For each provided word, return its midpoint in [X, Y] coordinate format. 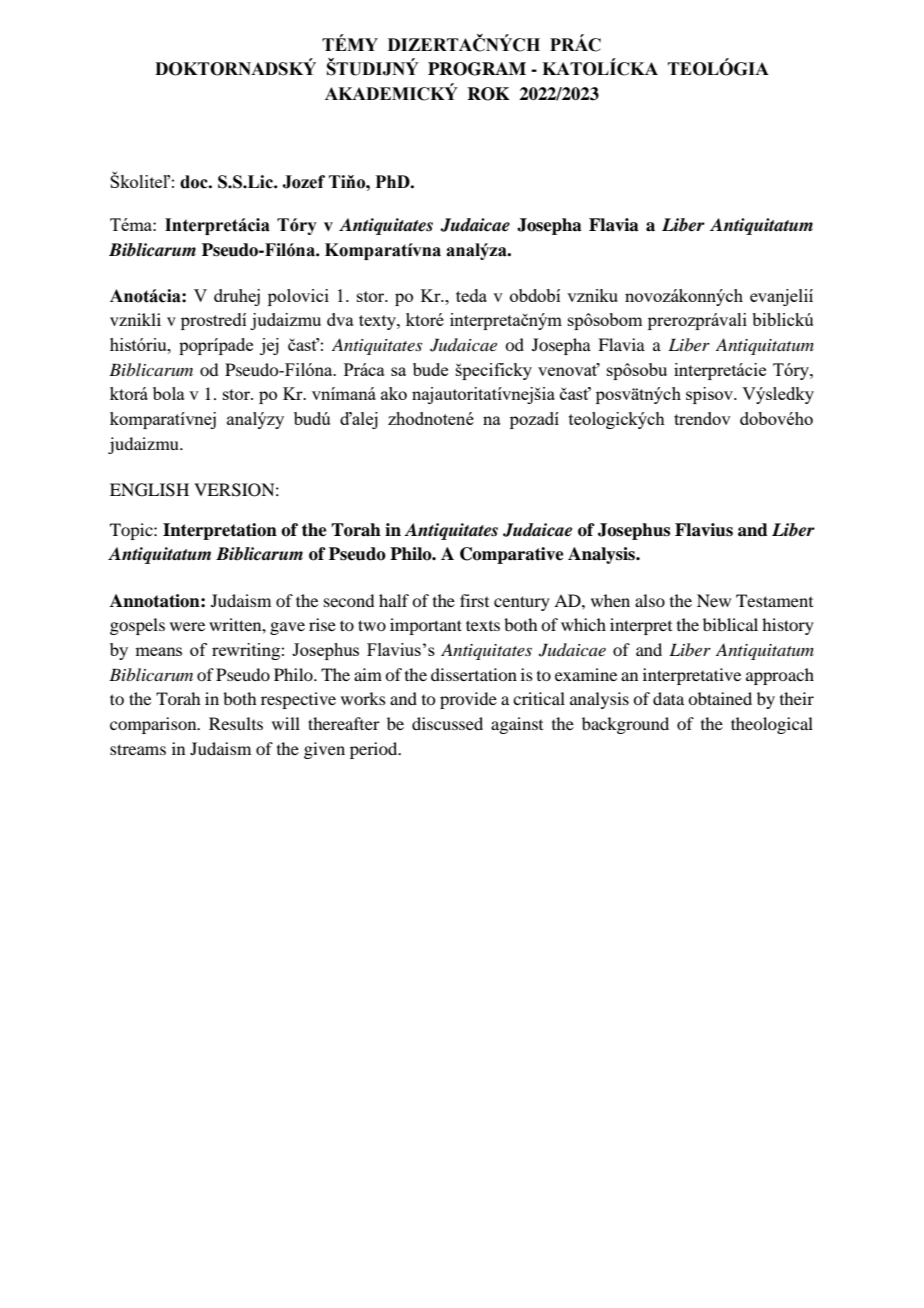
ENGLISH [149, 490]
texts [483, 625]
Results [236, 723]
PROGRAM [477, 69]
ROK [488, 94]
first [474, 600]
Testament [774, 600]
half [394, 600]
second [349, 600]
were [187, 626]
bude [430, 369]
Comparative [512, 555]
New [714, 600]
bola [169, 393]
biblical [730, 624]
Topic [132, 531]
